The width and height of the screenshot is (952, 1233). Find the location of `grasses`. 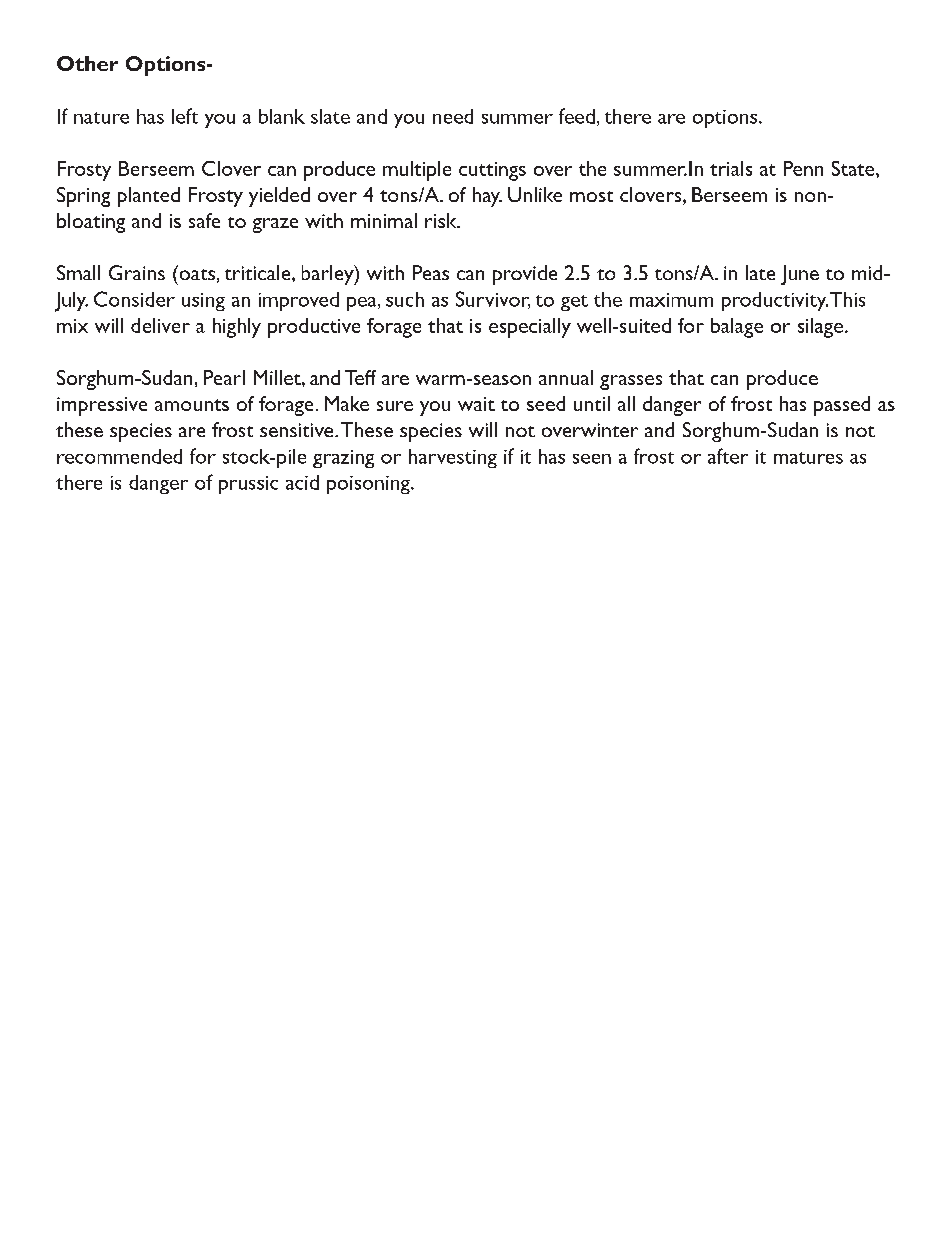

grasses is located at coordinates (631, 382).
